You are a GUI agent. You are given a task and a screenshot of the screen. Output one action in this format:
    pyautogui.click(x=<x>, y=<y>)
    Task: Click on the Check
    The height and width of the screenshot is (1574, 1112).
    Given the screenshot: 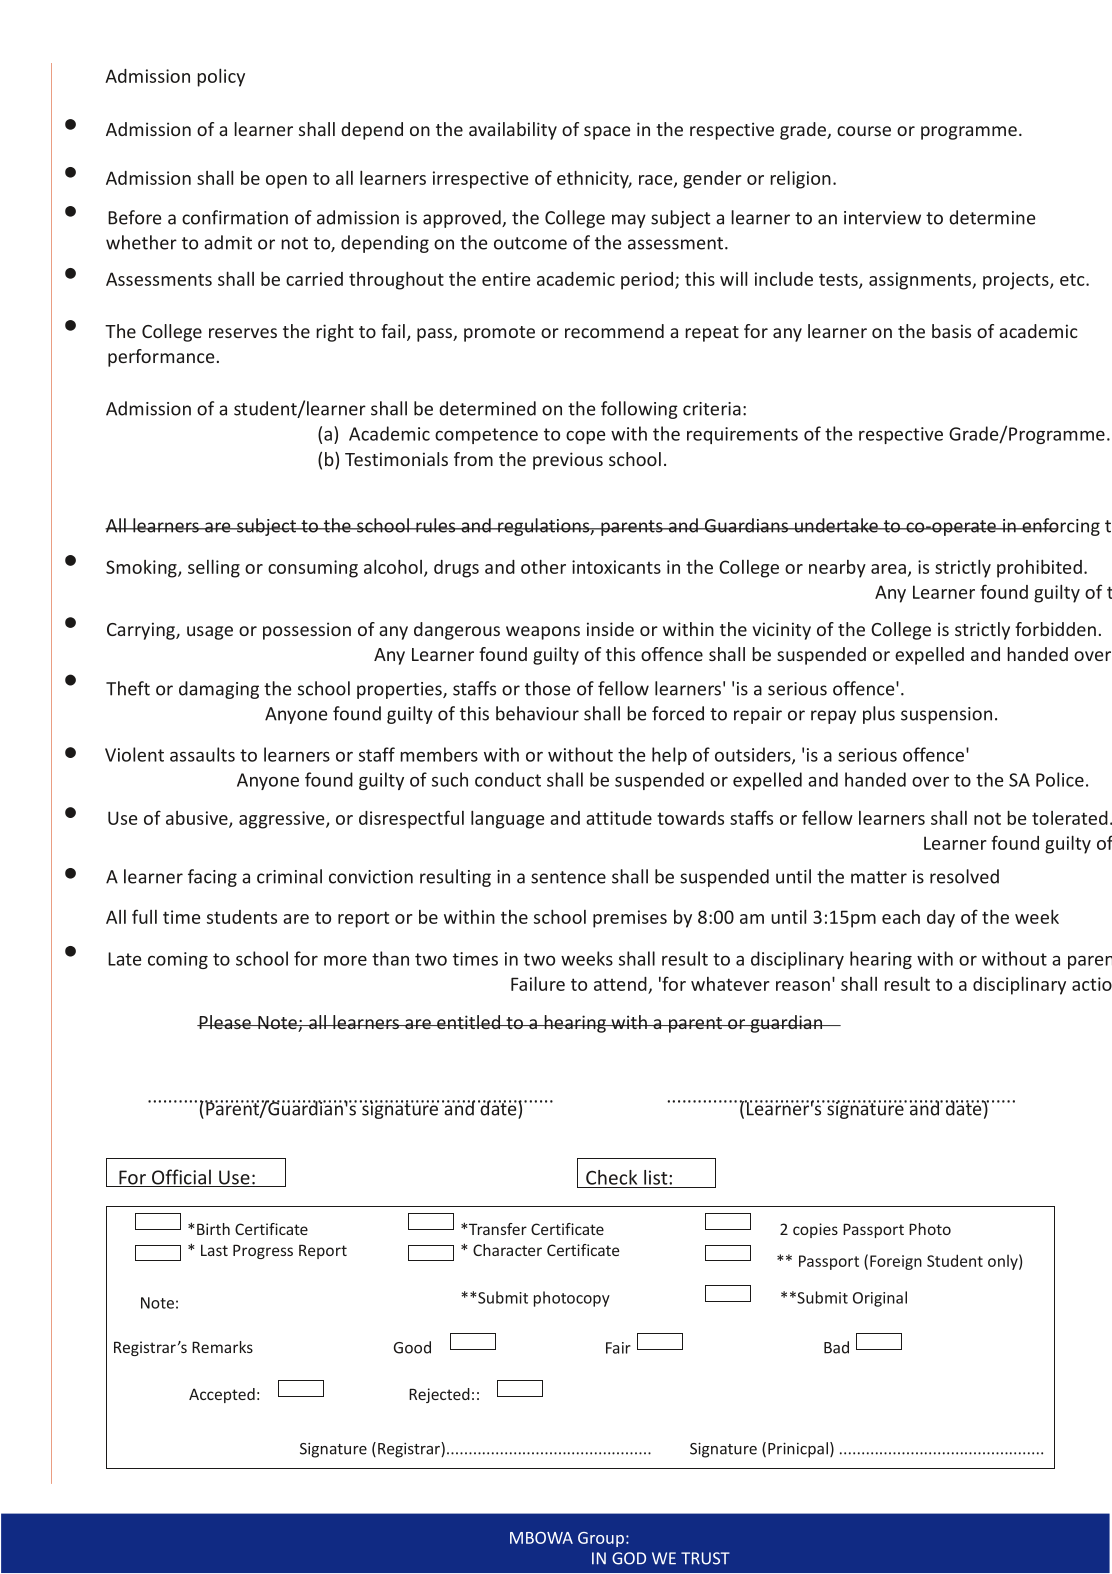 What is the action you would take?
    pyautogui.click(x=611, y=1177)
